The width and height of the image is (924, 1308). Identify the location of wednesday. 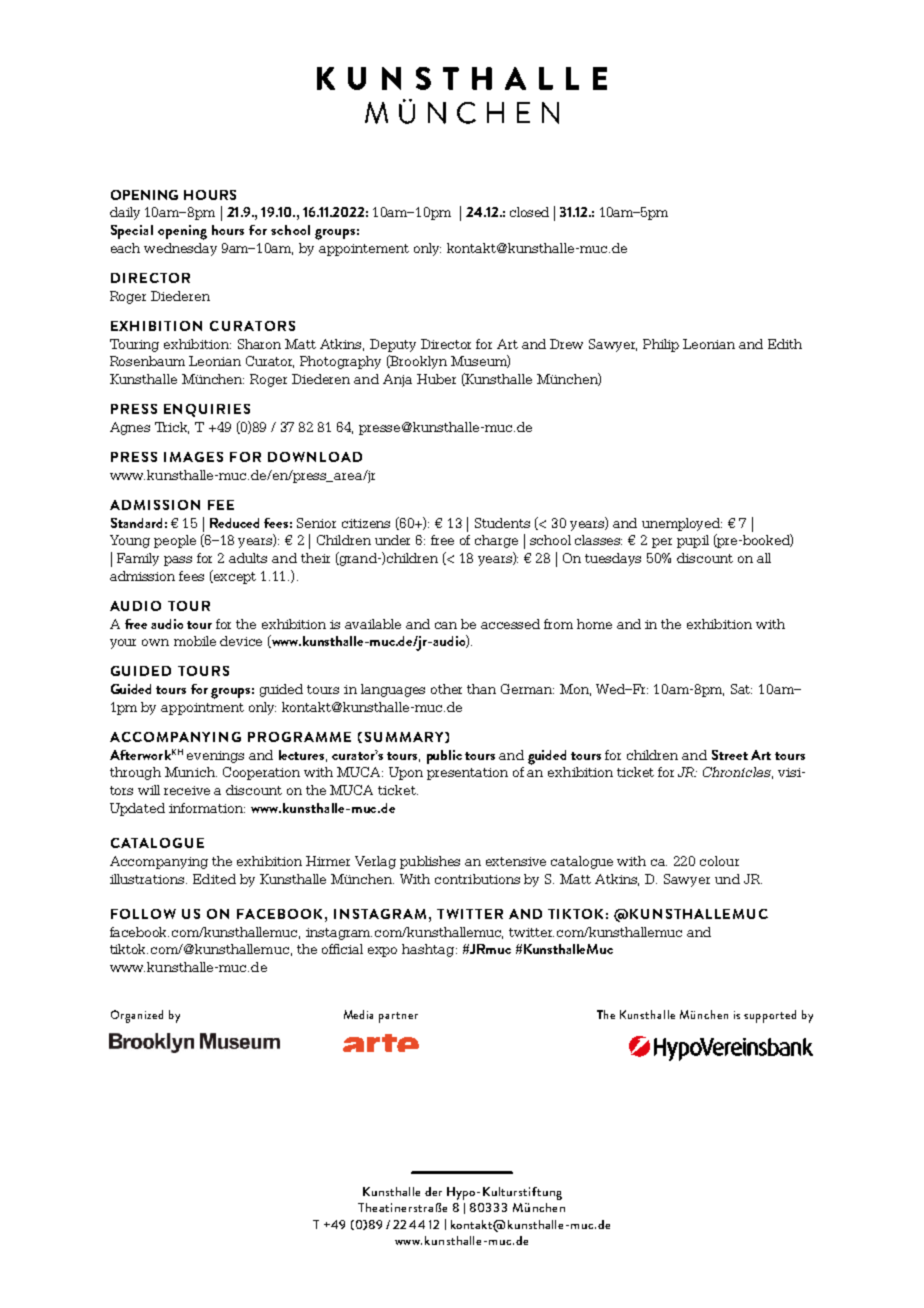
(180, 249).
